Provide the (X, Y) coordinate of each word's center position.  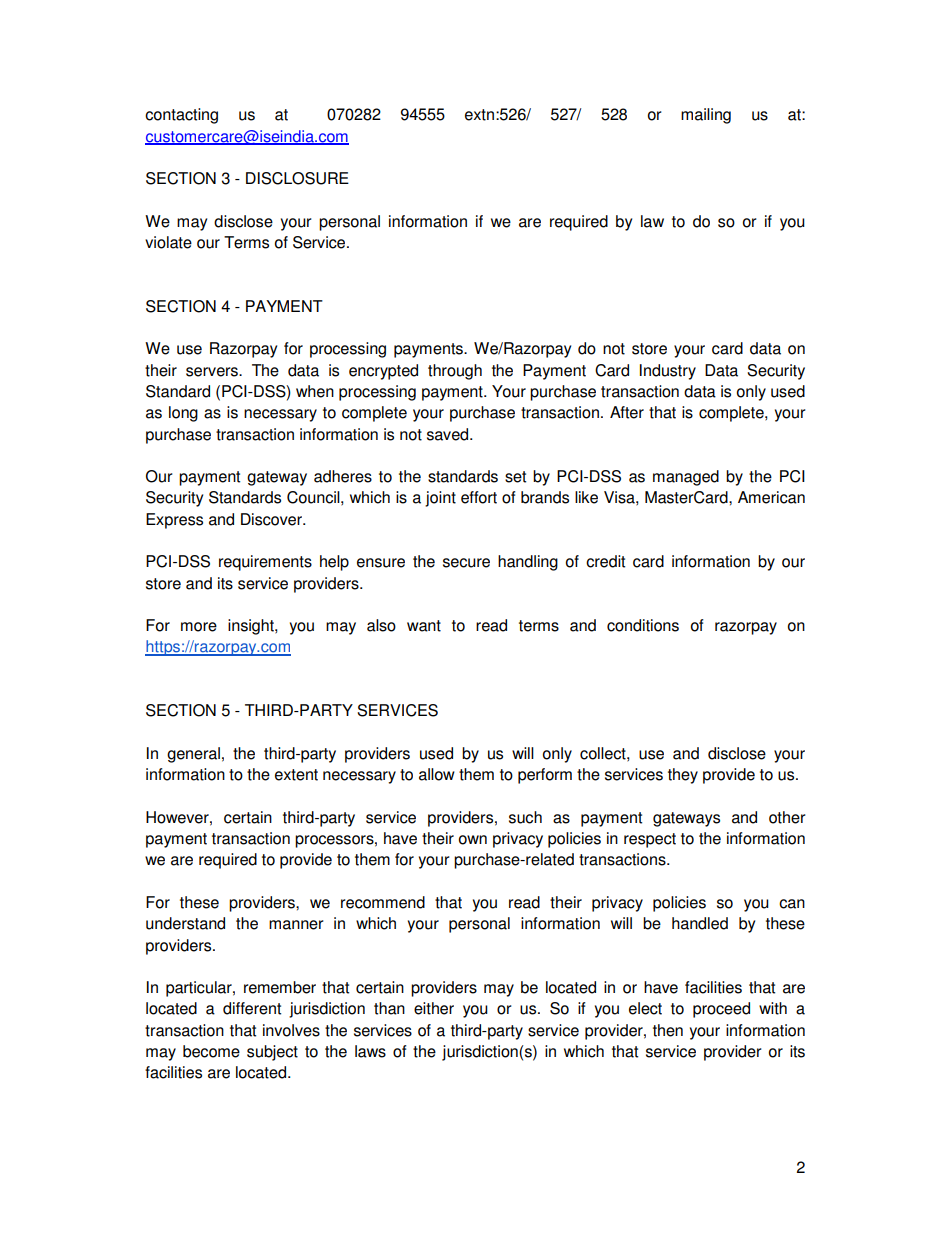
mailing (706, 116)
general (193, 755)
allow (437, 774)
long (183, 414)
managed (686, 478)
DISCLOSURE (297, 178)
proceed (721, 1010)
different (252, 1008)
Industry (668, 372)
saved (449, 434)
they (683, 776)
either (434, 1008)
